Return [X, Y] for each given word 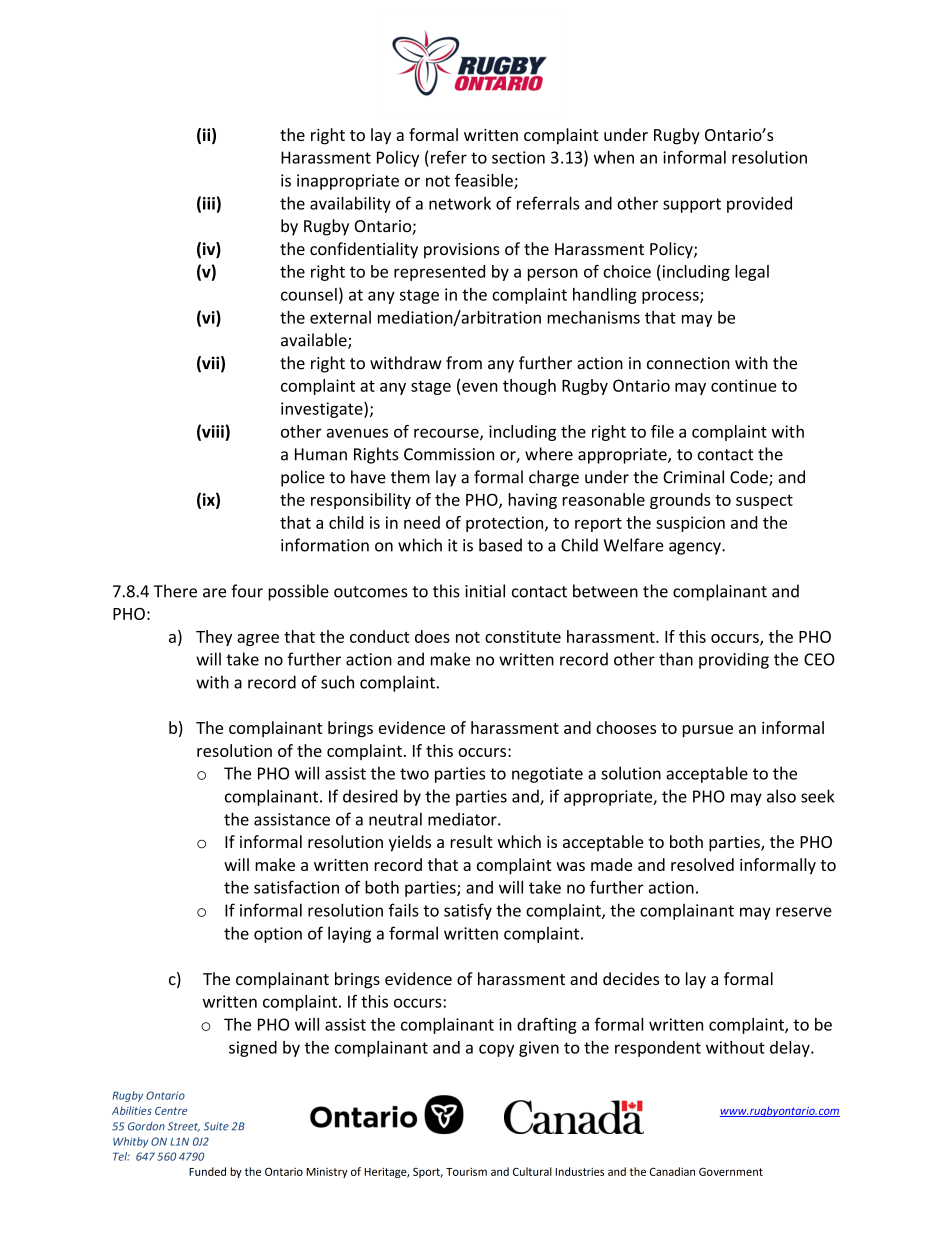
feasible [485, 181]
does [432, 636]
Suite [216, 1126]
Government [731, 1171]
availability [350, 204]
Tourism [466, 1172]
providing [734, 660]
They [214, 638]
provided [759, 205]
